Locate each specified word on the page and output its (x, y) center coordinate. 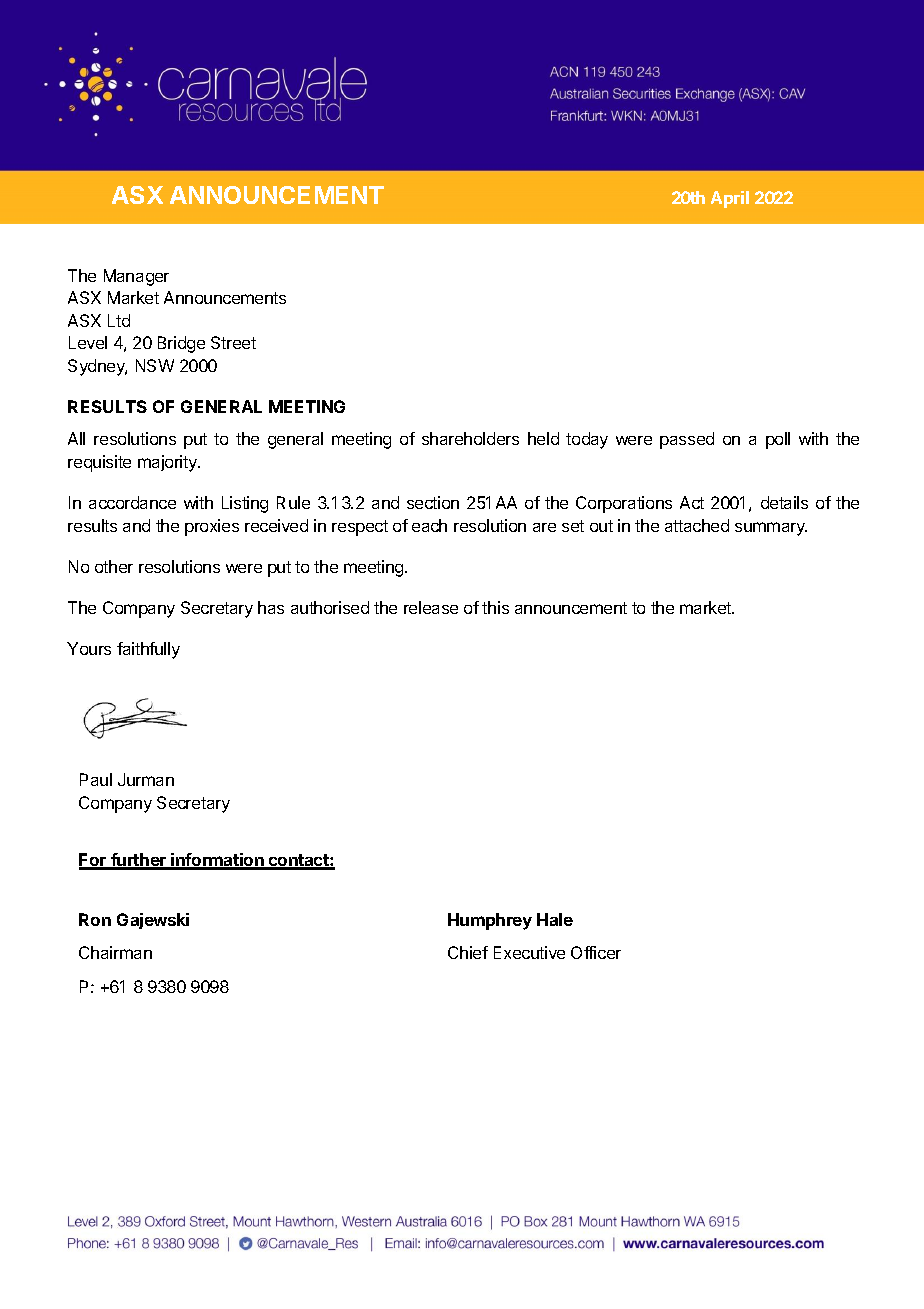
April (730, 199)
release (431, 607)
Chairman (115, 952)
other (114, 566)
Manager (136, 277)
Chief (468, 952)
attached (697, 525)
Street (233, 342)
